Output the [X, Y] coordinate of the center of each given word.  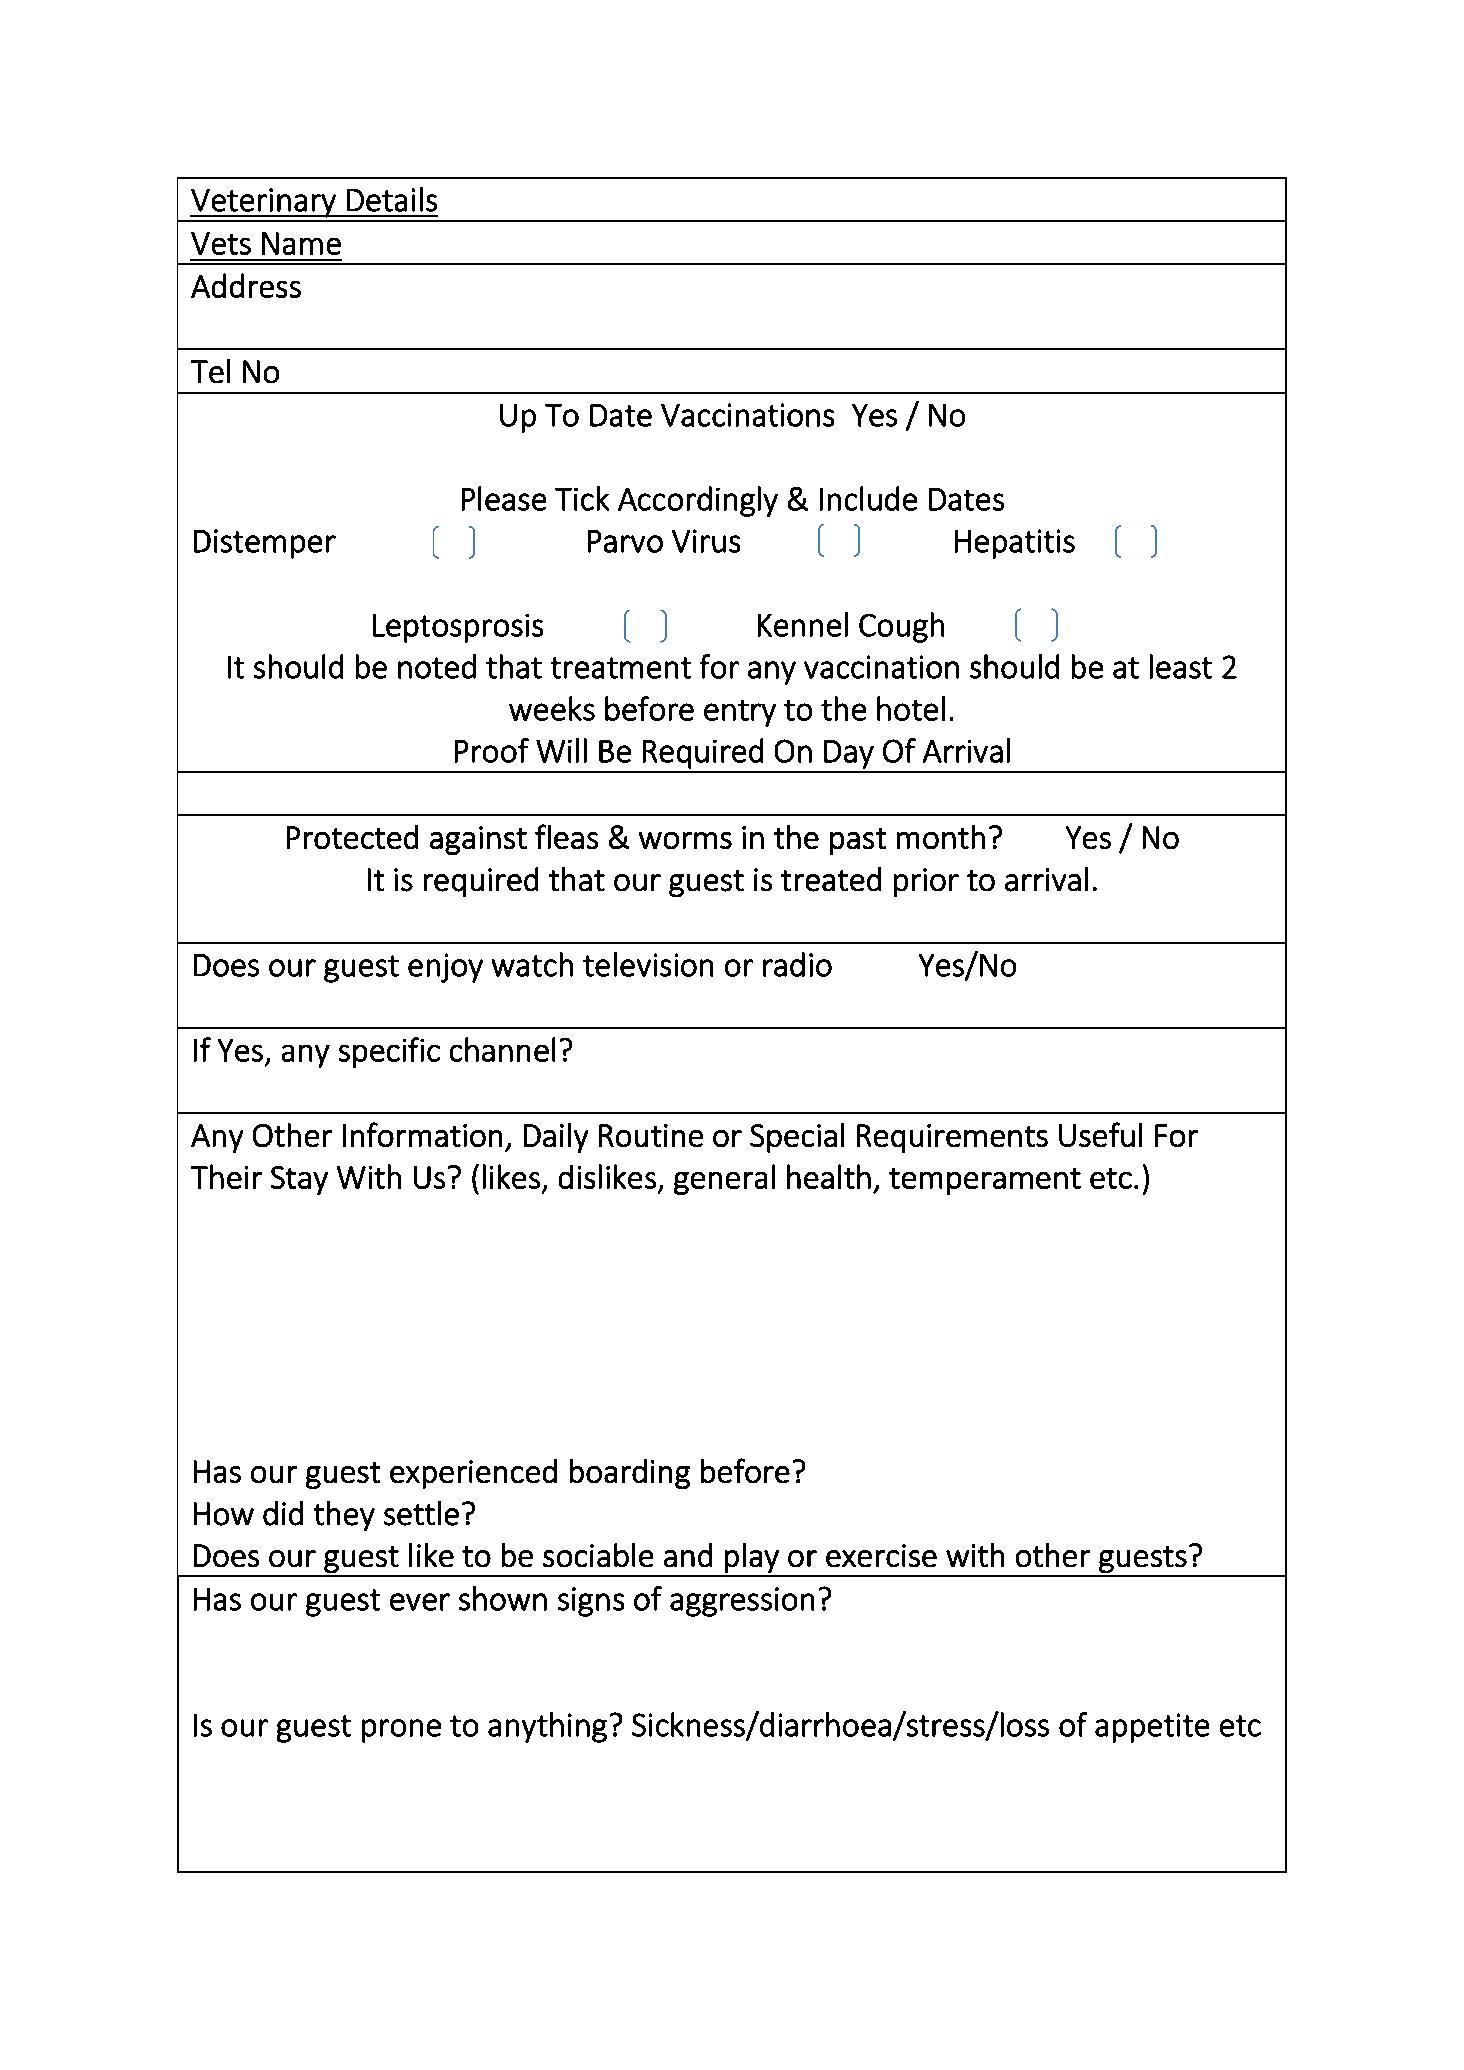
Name [301, 243]
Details [392, 199]
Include [868, 498]
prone [401, 1731]
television [648, 964]
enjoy [445, 968]
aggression [742, 1602]
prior [926, 882]
